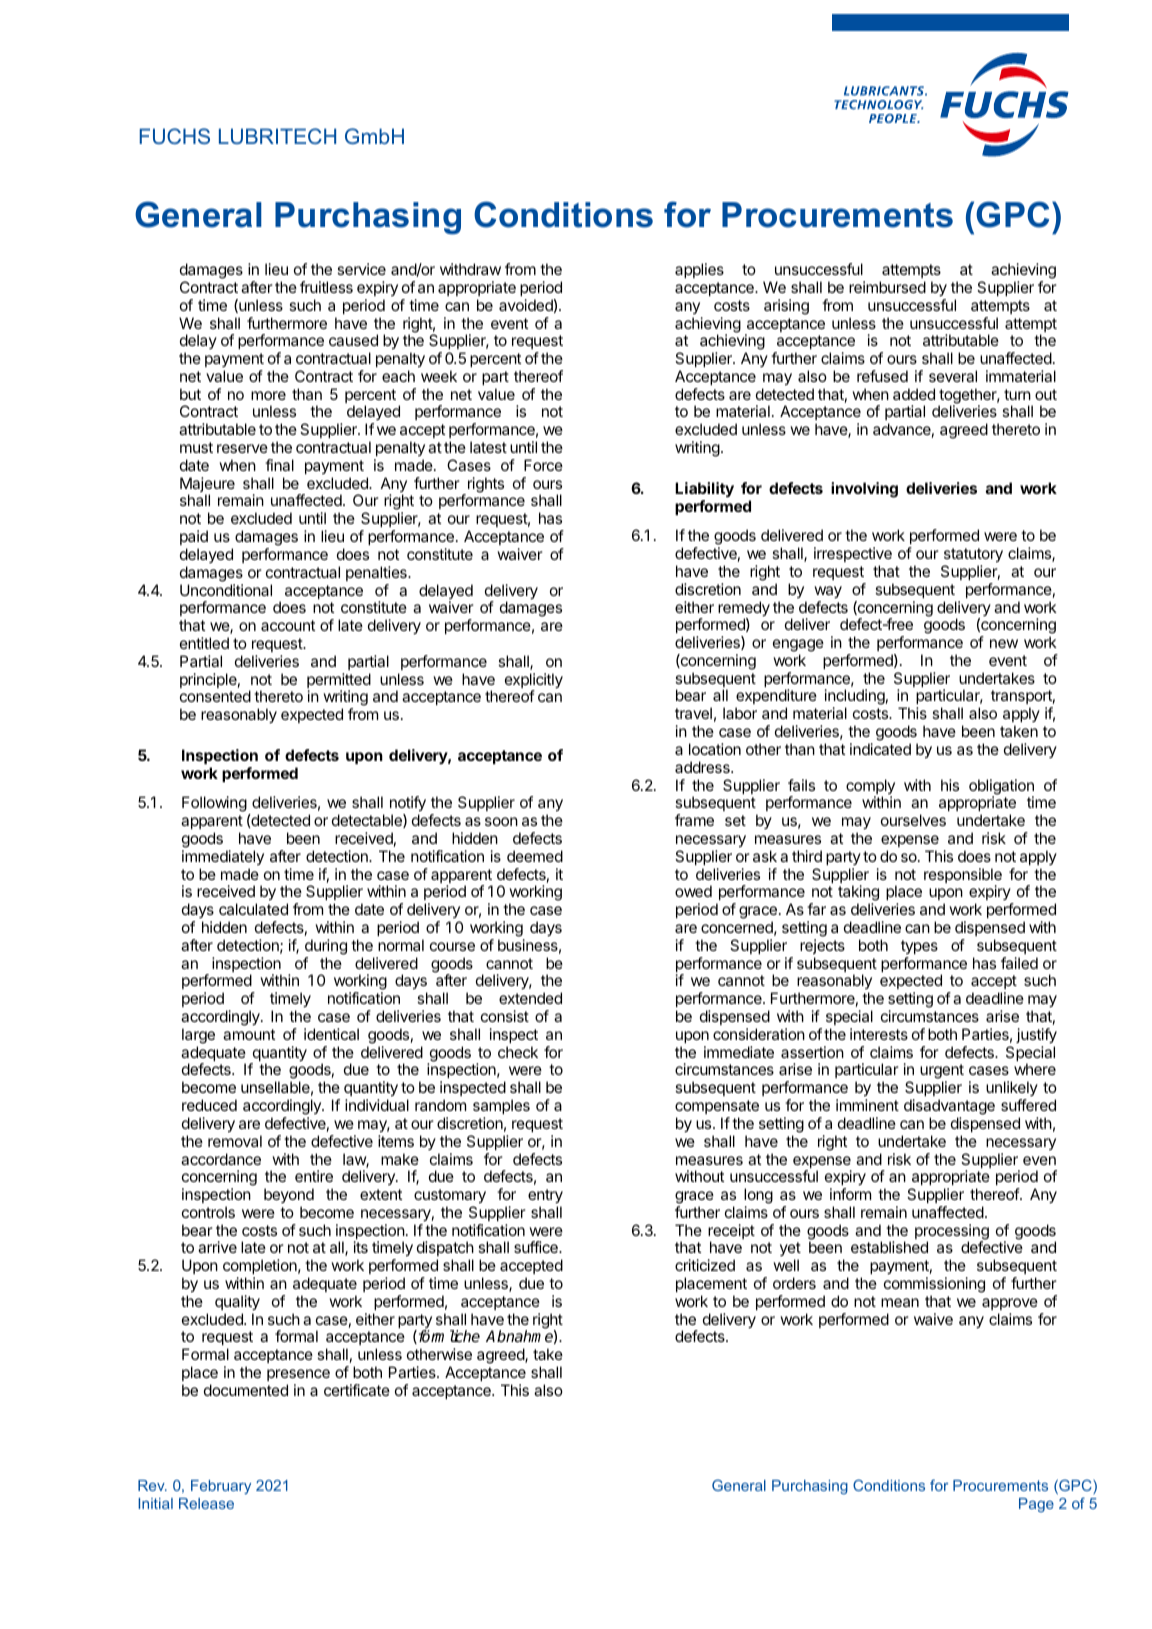 The height and width of the screenshot is (1629, 1152). I want to click on applies, so click(699, 270).
